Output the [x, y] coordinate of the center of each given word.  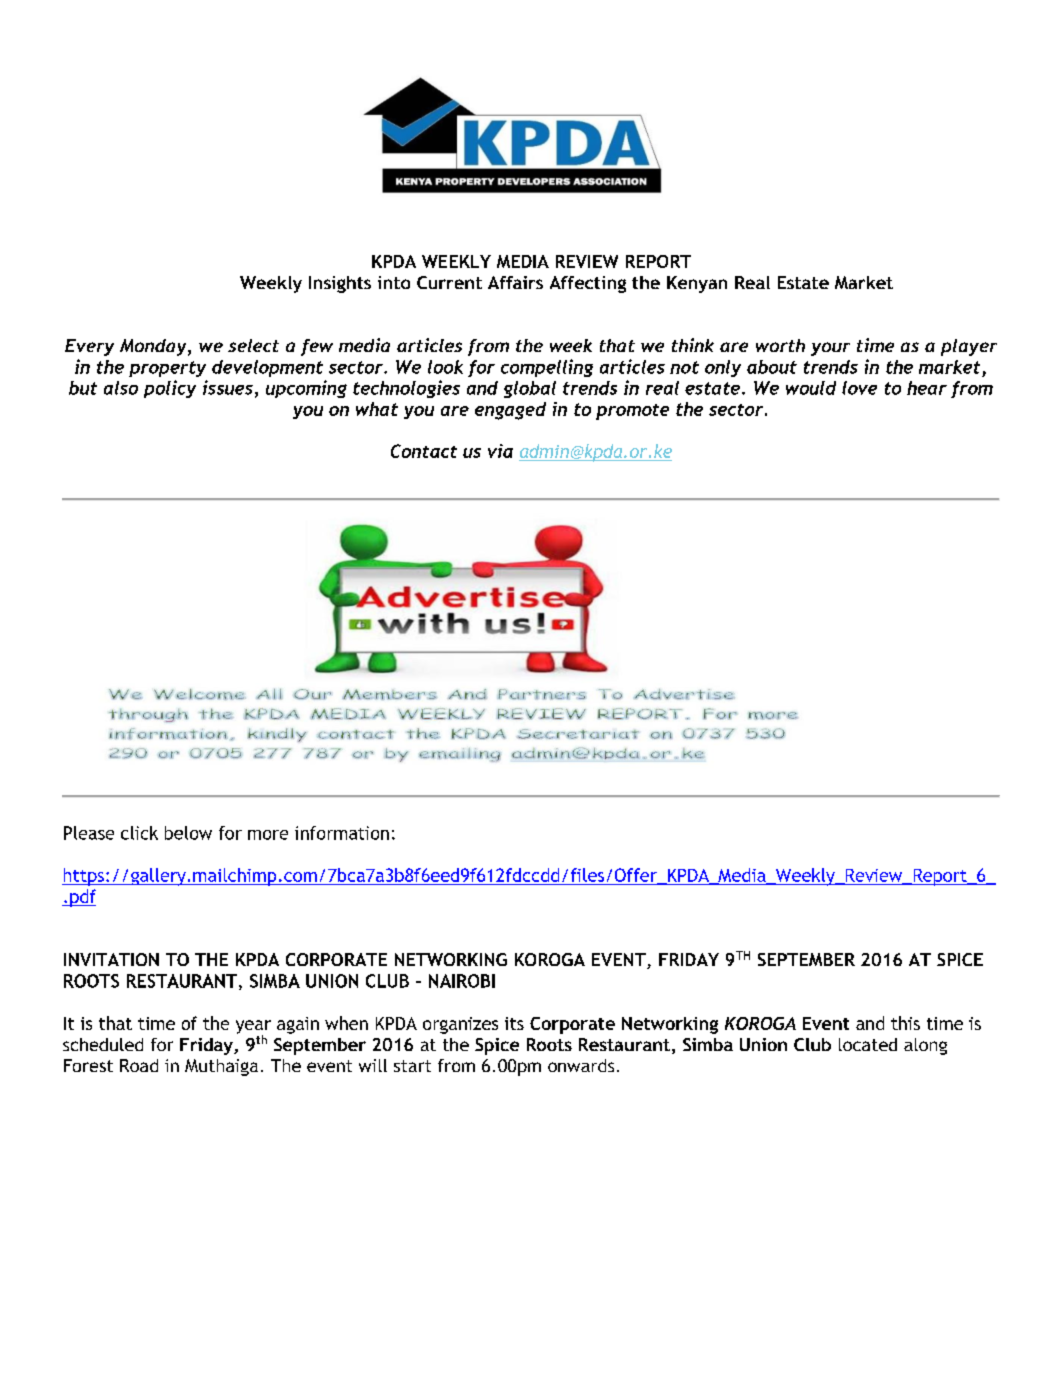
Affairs [515, 282]
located [868, 1044]
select [253, 345]
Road [139, 1065]
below [188, 833]
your [830, 349]
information [342, 833]
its [514, 1023]
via [500, 451]
